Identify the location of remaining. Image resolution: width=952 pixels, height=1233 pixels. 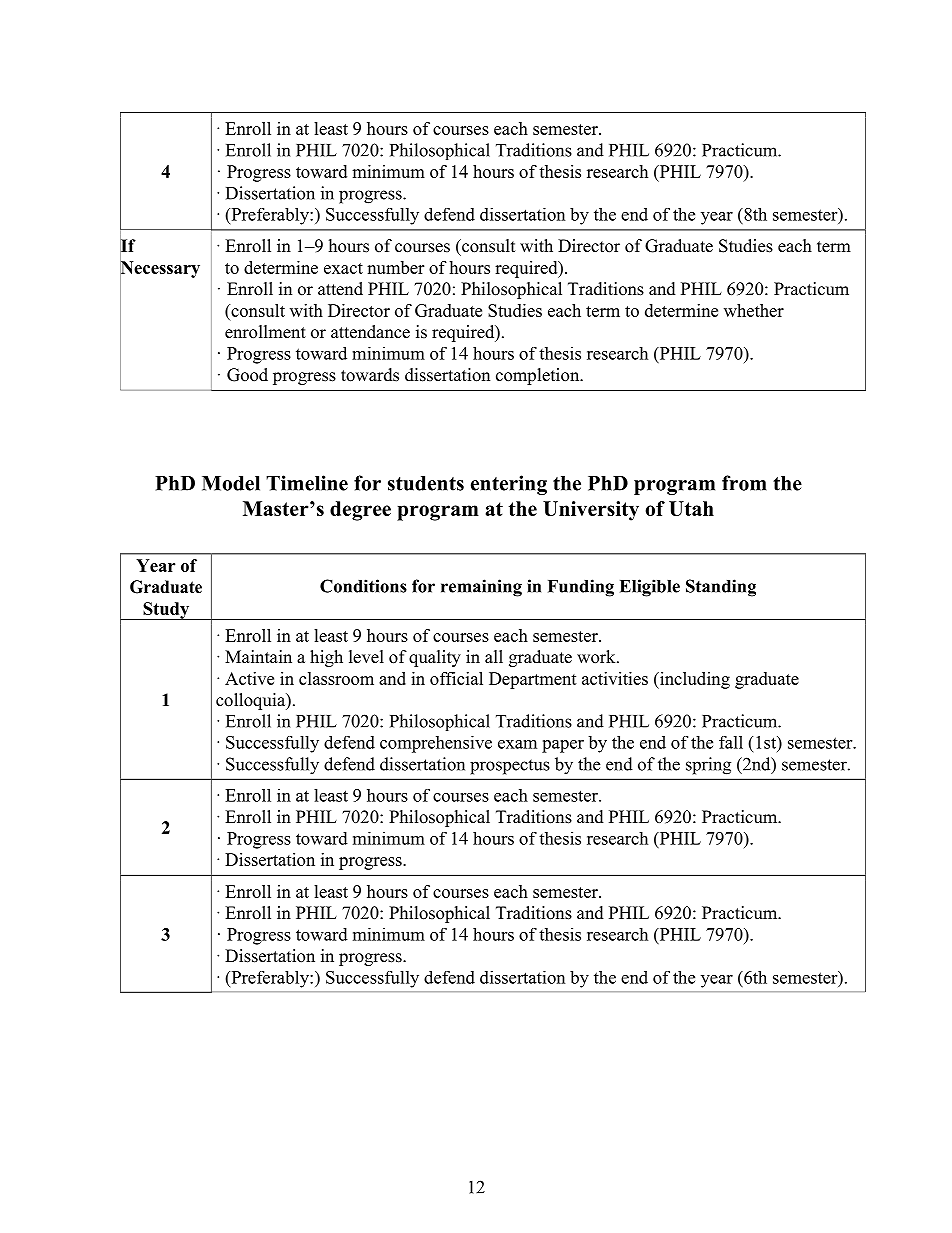
(481, 588).
